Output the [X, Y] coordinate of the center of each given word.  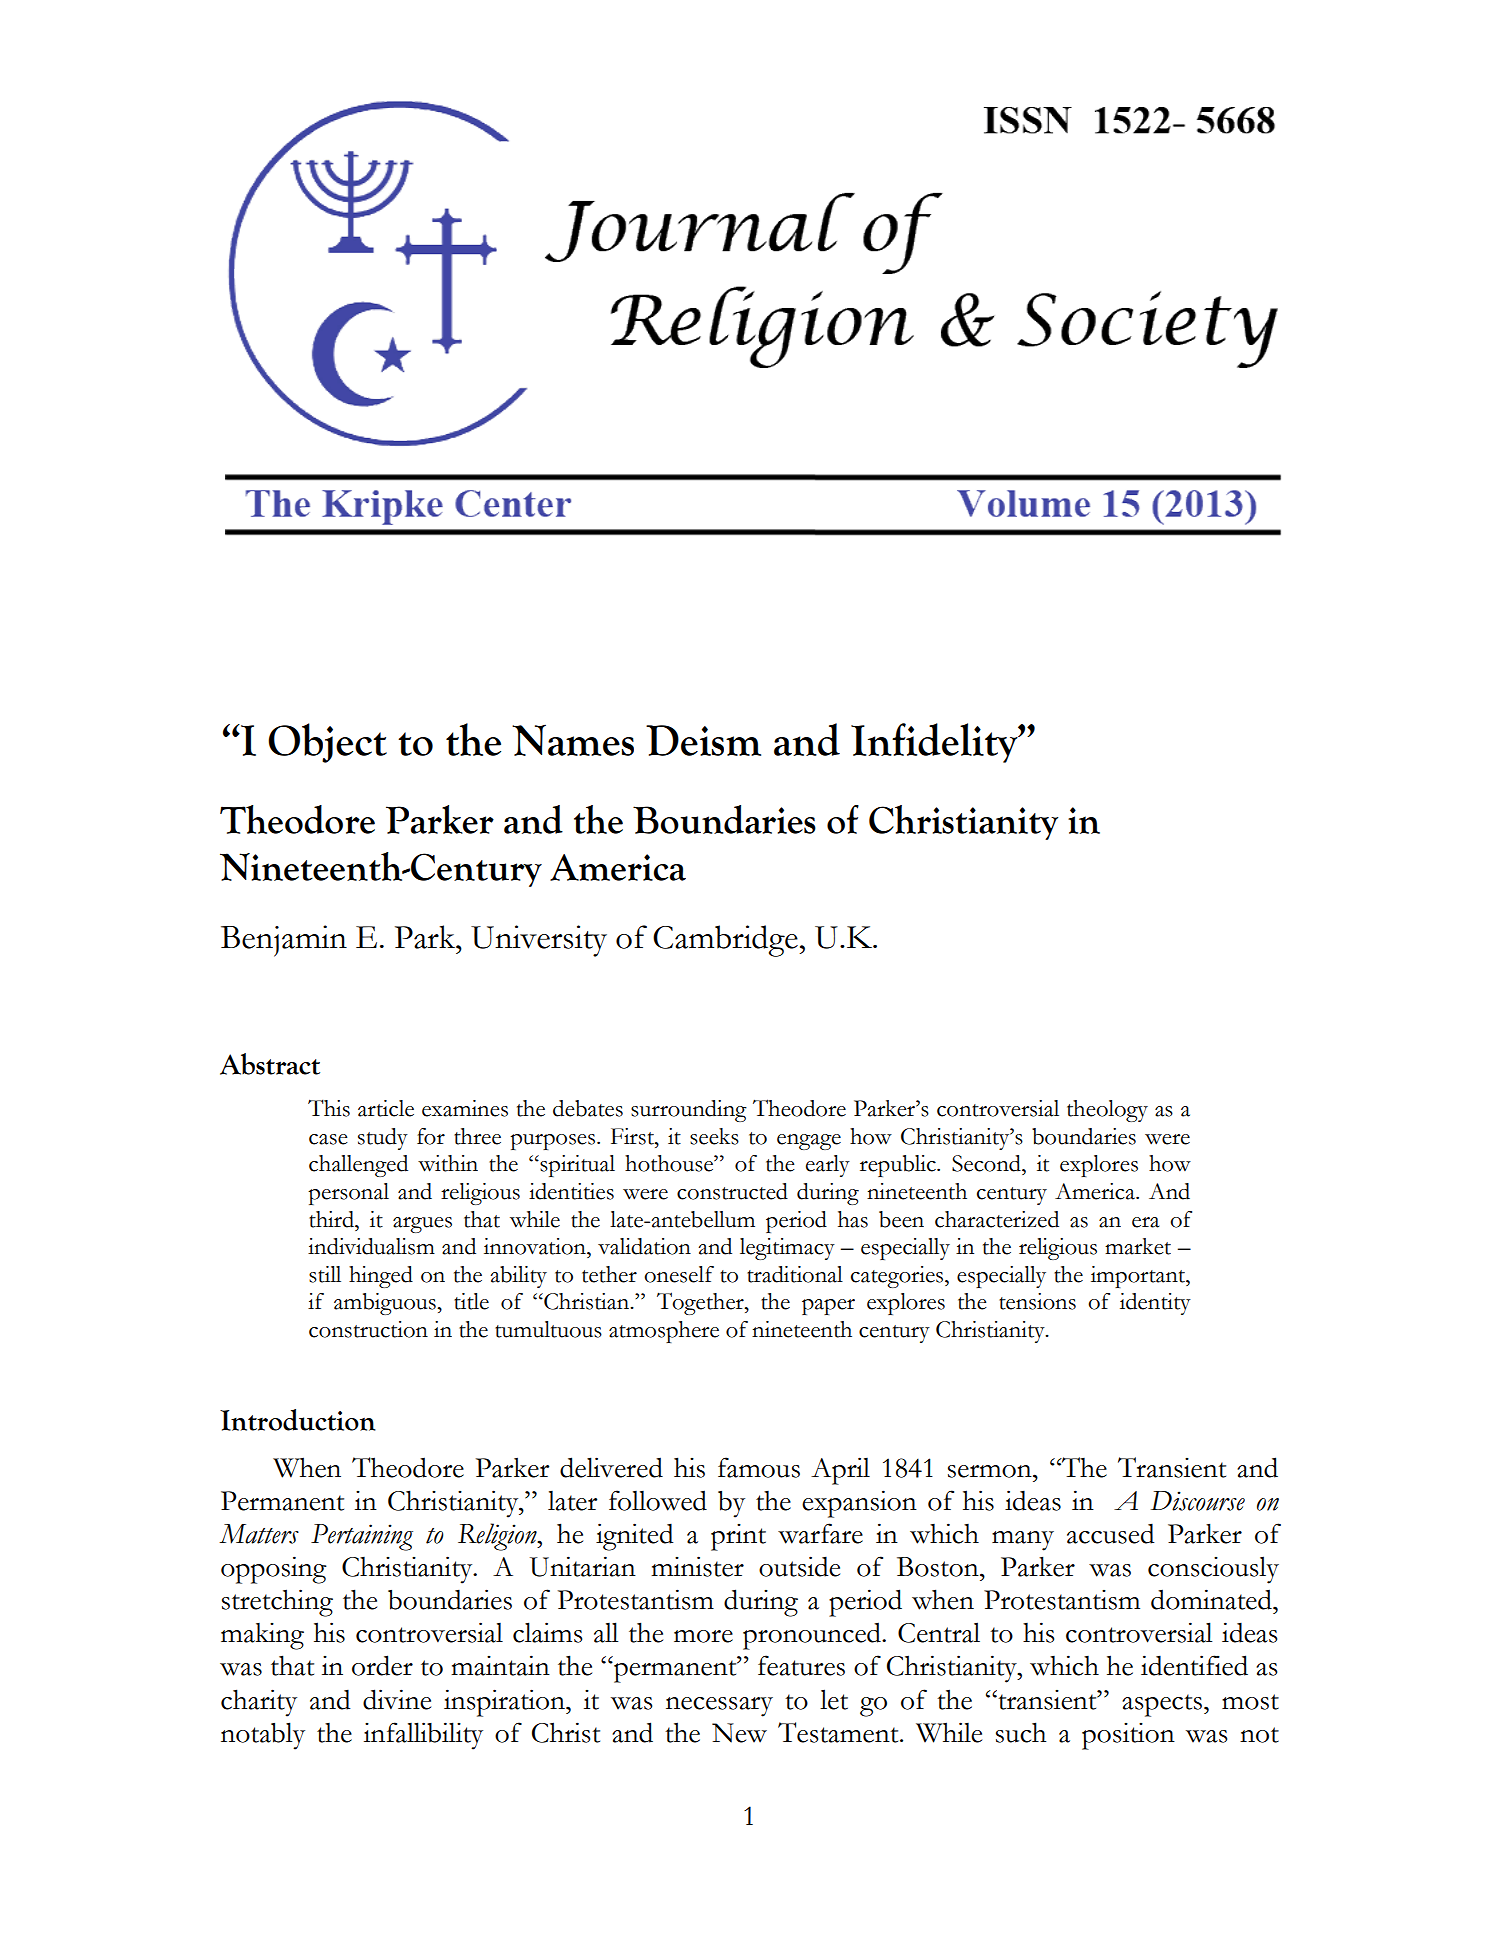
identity [1155, 1304]
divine [397, 1699]
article [386, 1108]
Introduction [298, 1420]
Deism [703, 740]
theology [1107, 1111]
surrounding [689, 1111]
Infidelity [935, 743]
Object [327, 743]
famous [759, 1467]
